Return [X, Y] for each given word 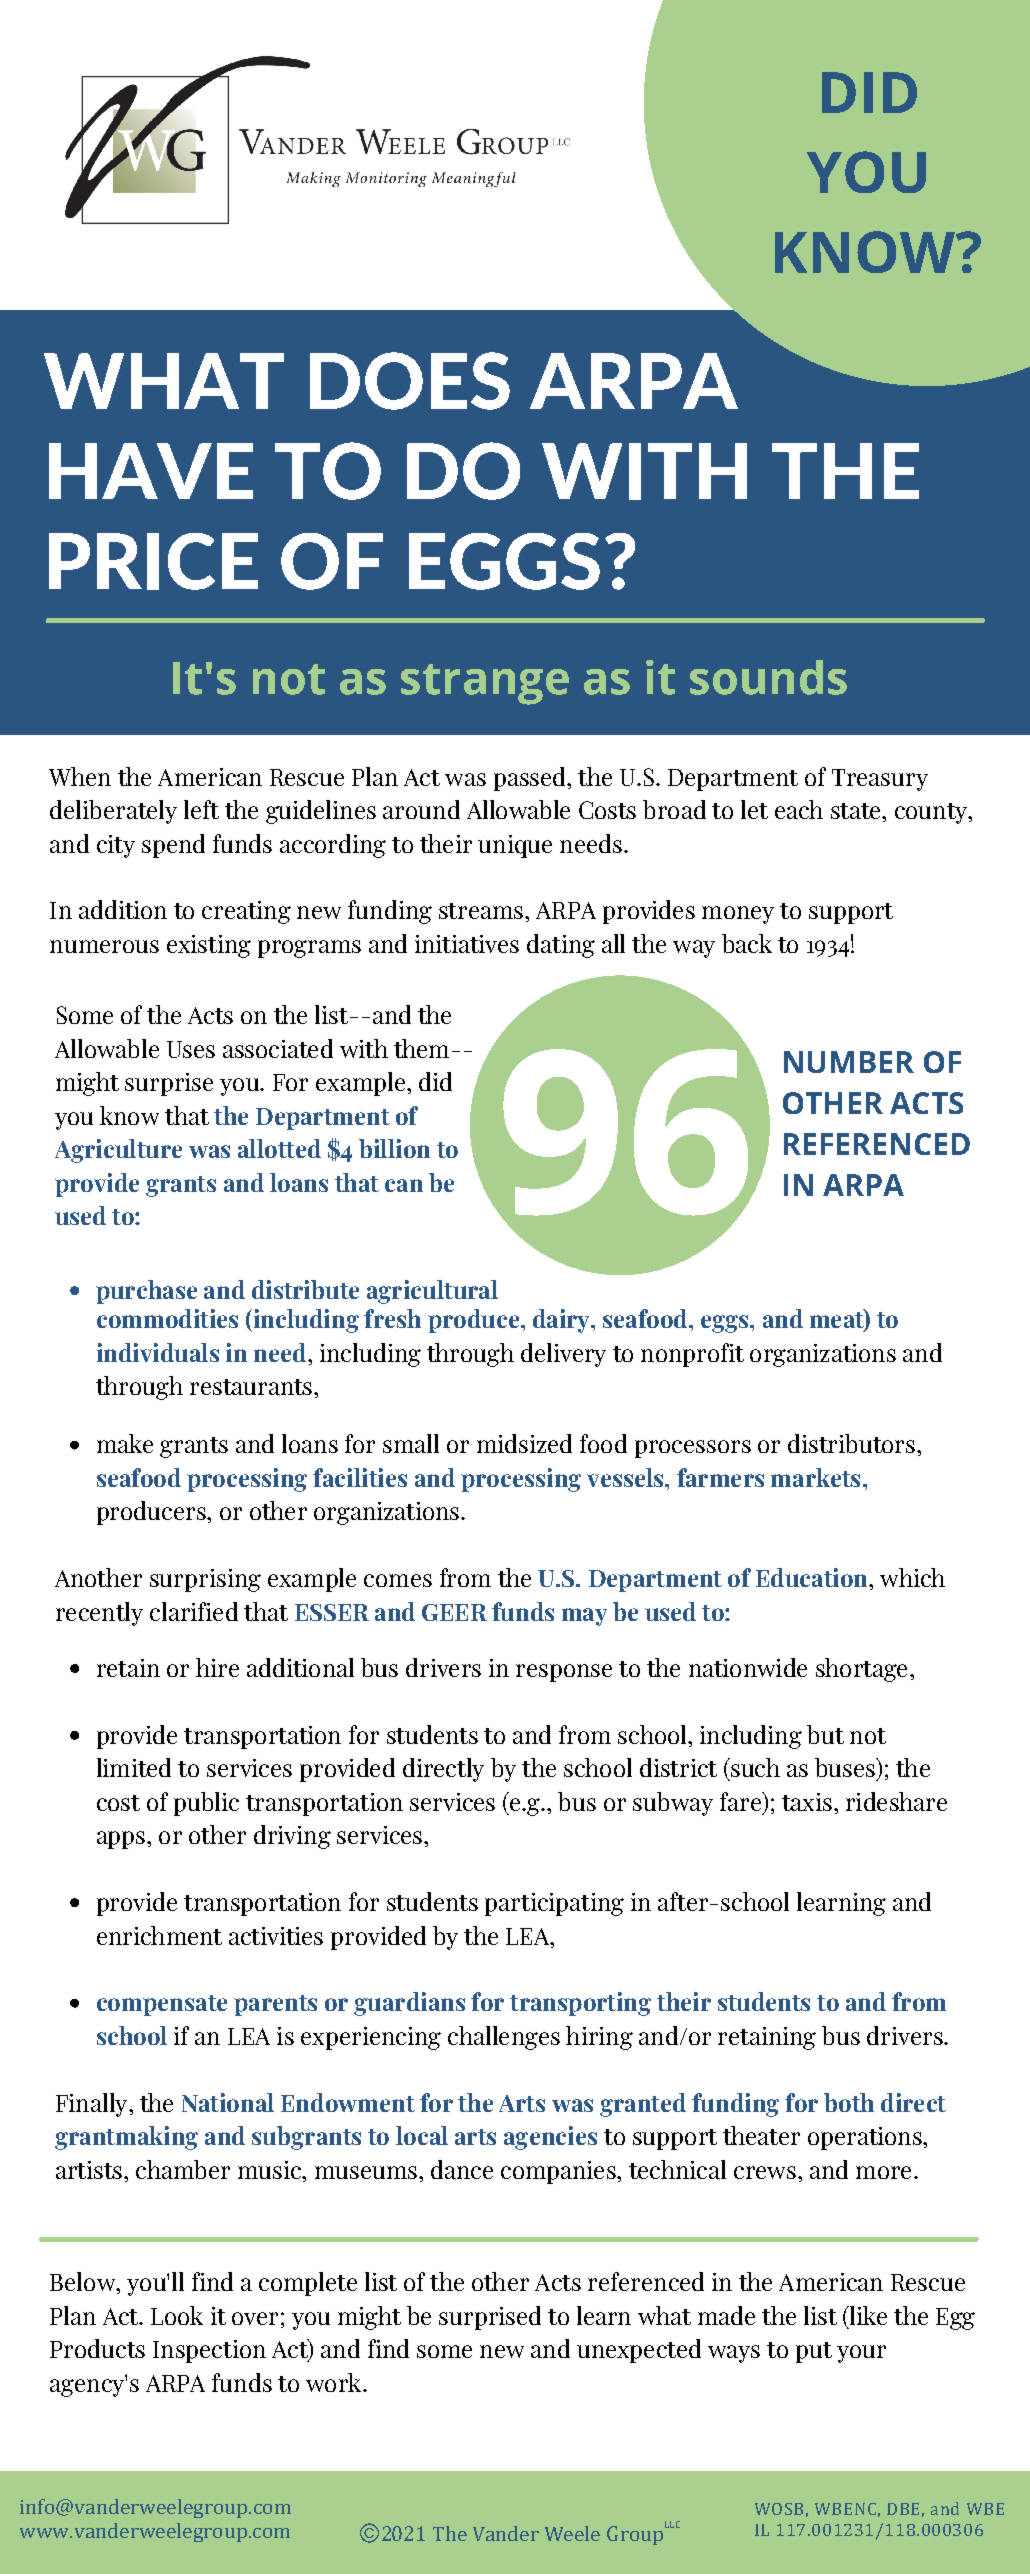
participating [554, 1904]
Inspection [209, 2351]
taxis [807, 1802]
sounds [768, 677]
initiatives [467, 944]
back [747, 943]
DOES [410, 381]
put [814, 2352]
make [125, 1443]
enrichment [159, 1935]
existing [209, 946]
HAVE [151, 471]
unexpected [639, 2351]
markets [815, 1477]
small [411, 1443]
